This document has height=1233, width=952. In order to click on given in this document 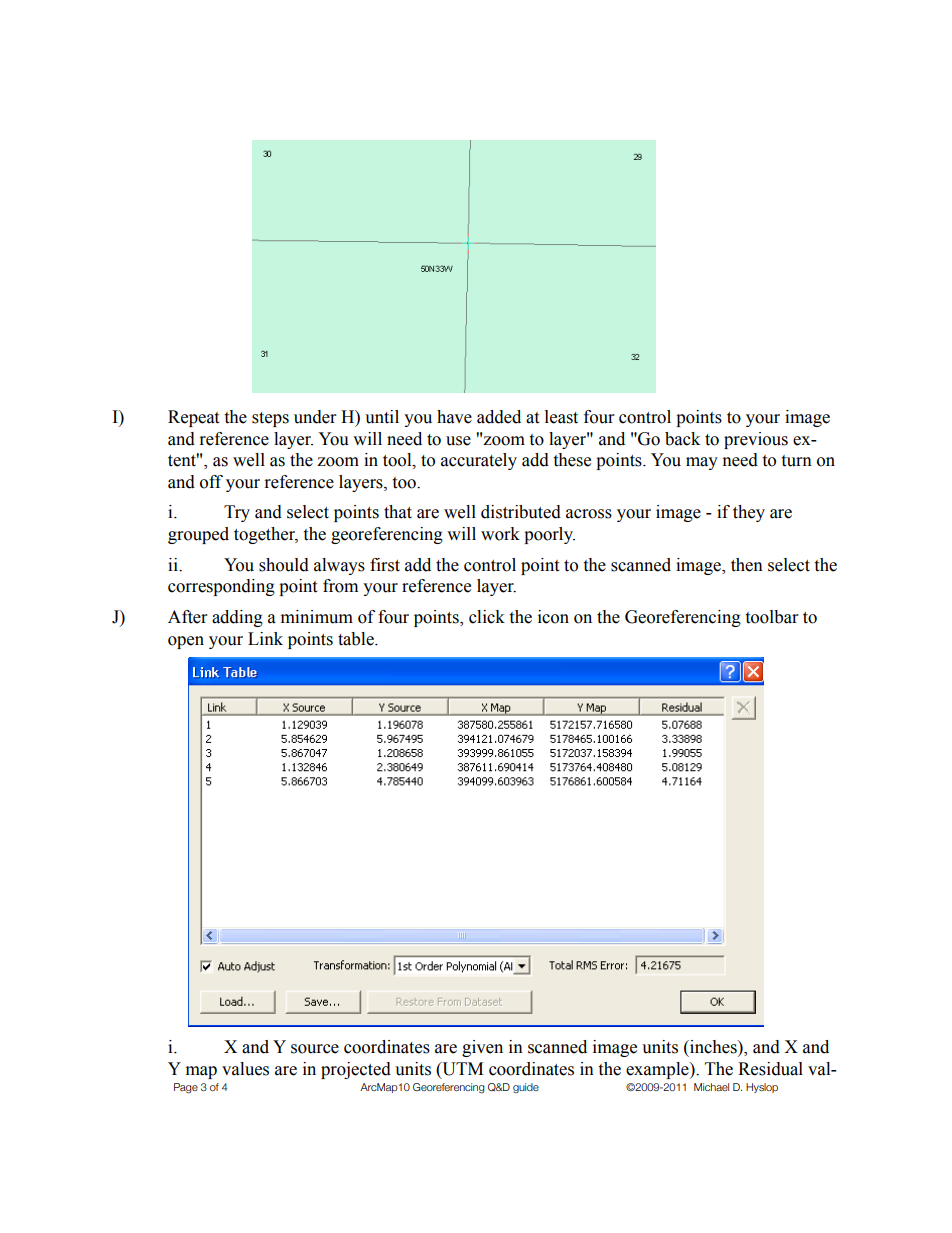, I will do `click(482, 1048)`.
